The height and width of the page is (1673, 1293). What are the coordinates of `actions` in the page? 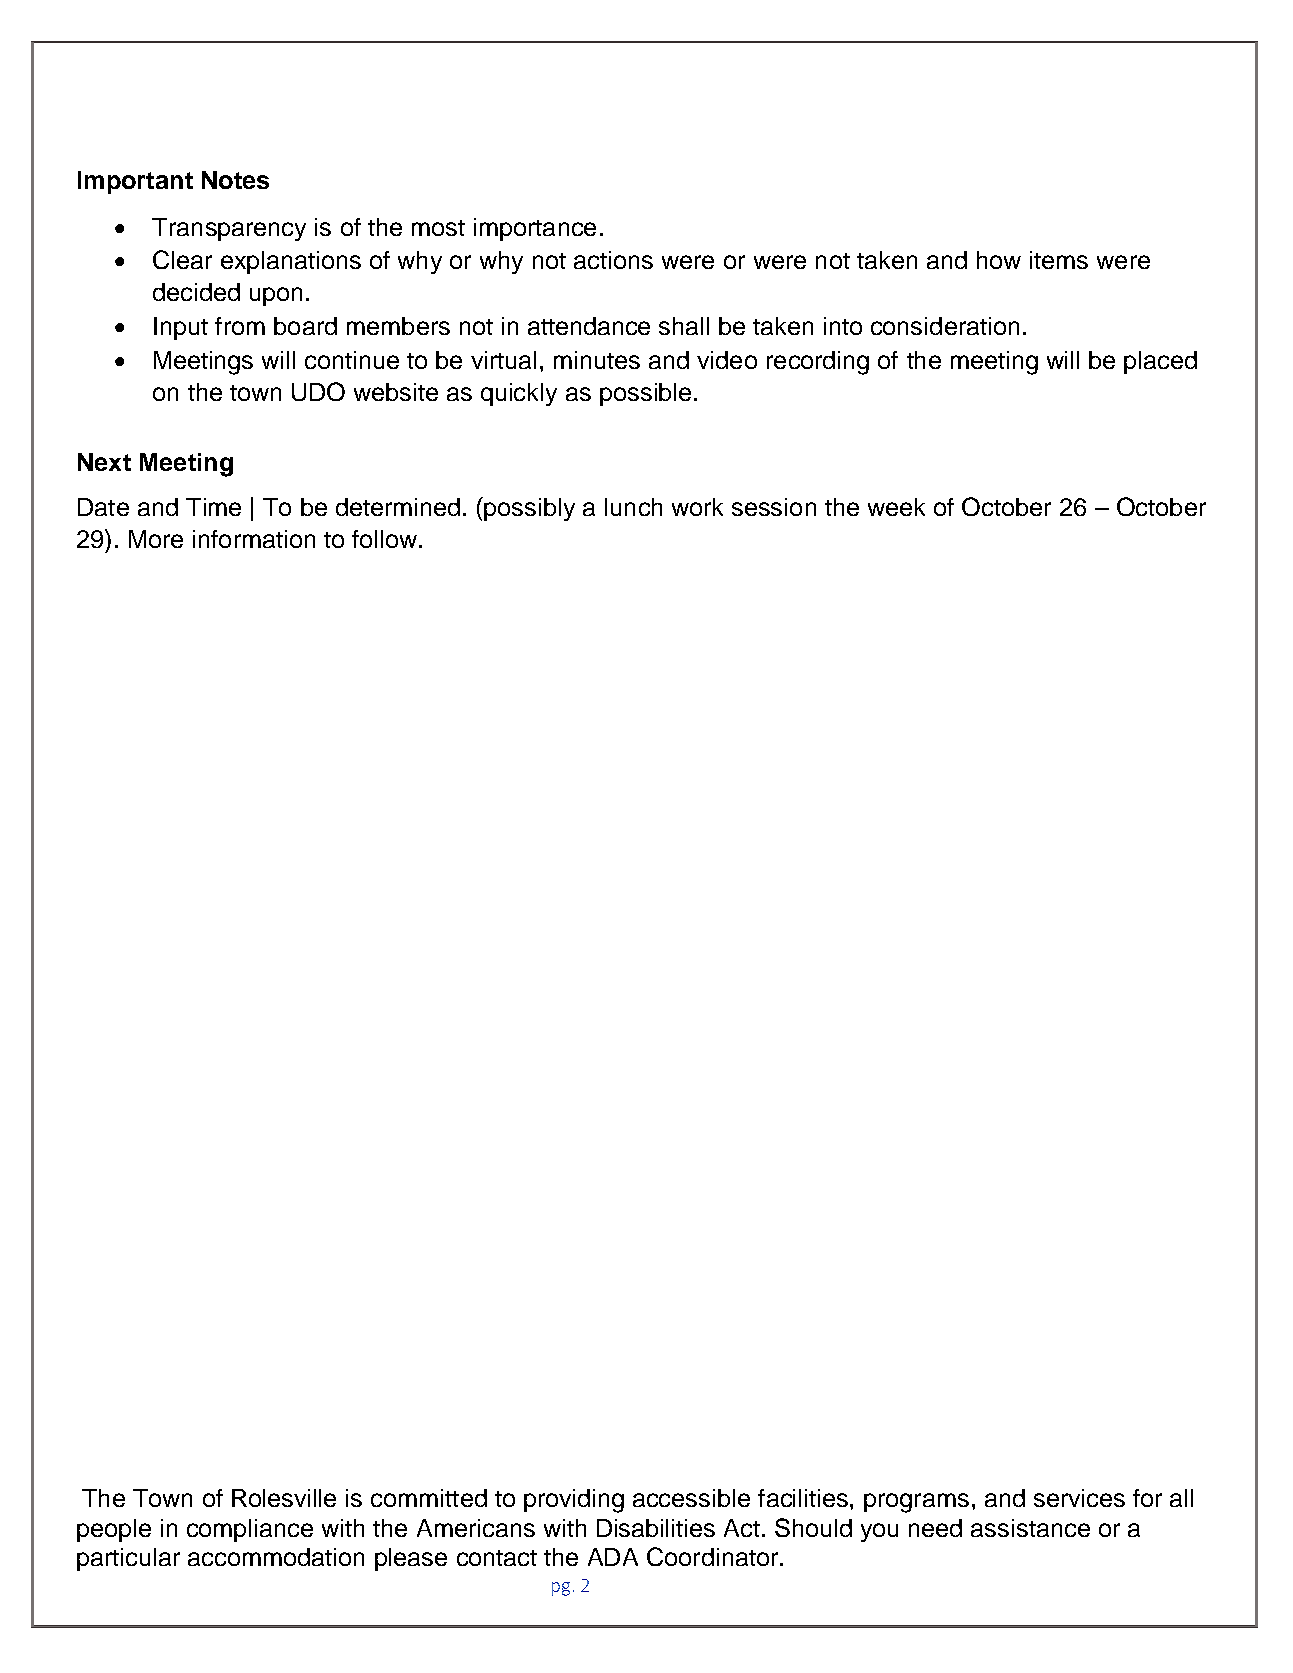 It's located at (613, 260).
